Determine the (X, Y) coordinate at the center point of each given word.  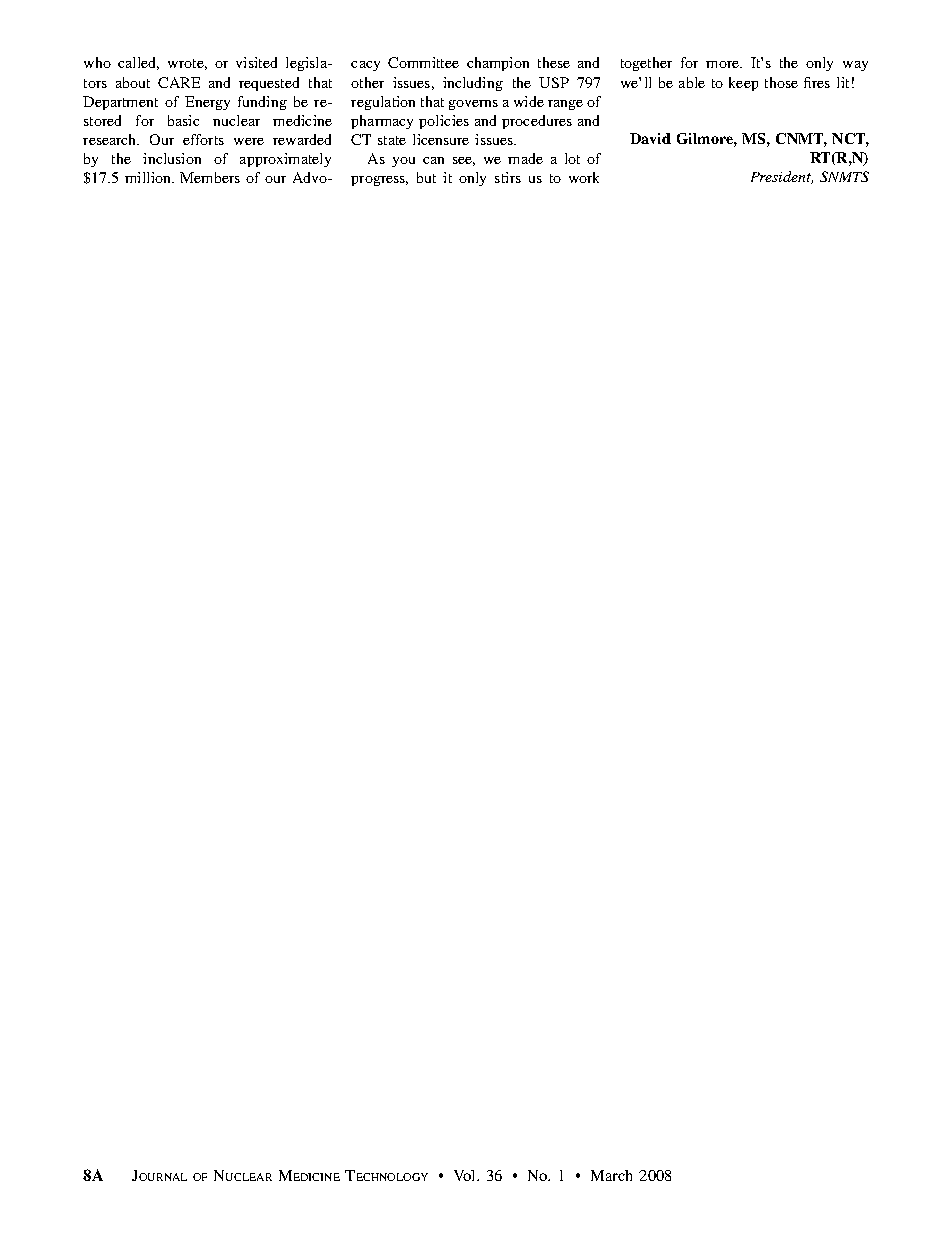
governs (473, 105)
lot (572, 158)
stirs (508, 177)
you (403, 162)
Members (210, 177)
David (650, 138)
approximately (285, 160)
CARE (179, 82)
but (426, 177)
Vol (466, 1175)
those (781, 82)
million (149, 177)
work (584, 177)
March (611, 1175)
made (525, 158)
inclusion (172, 158)
